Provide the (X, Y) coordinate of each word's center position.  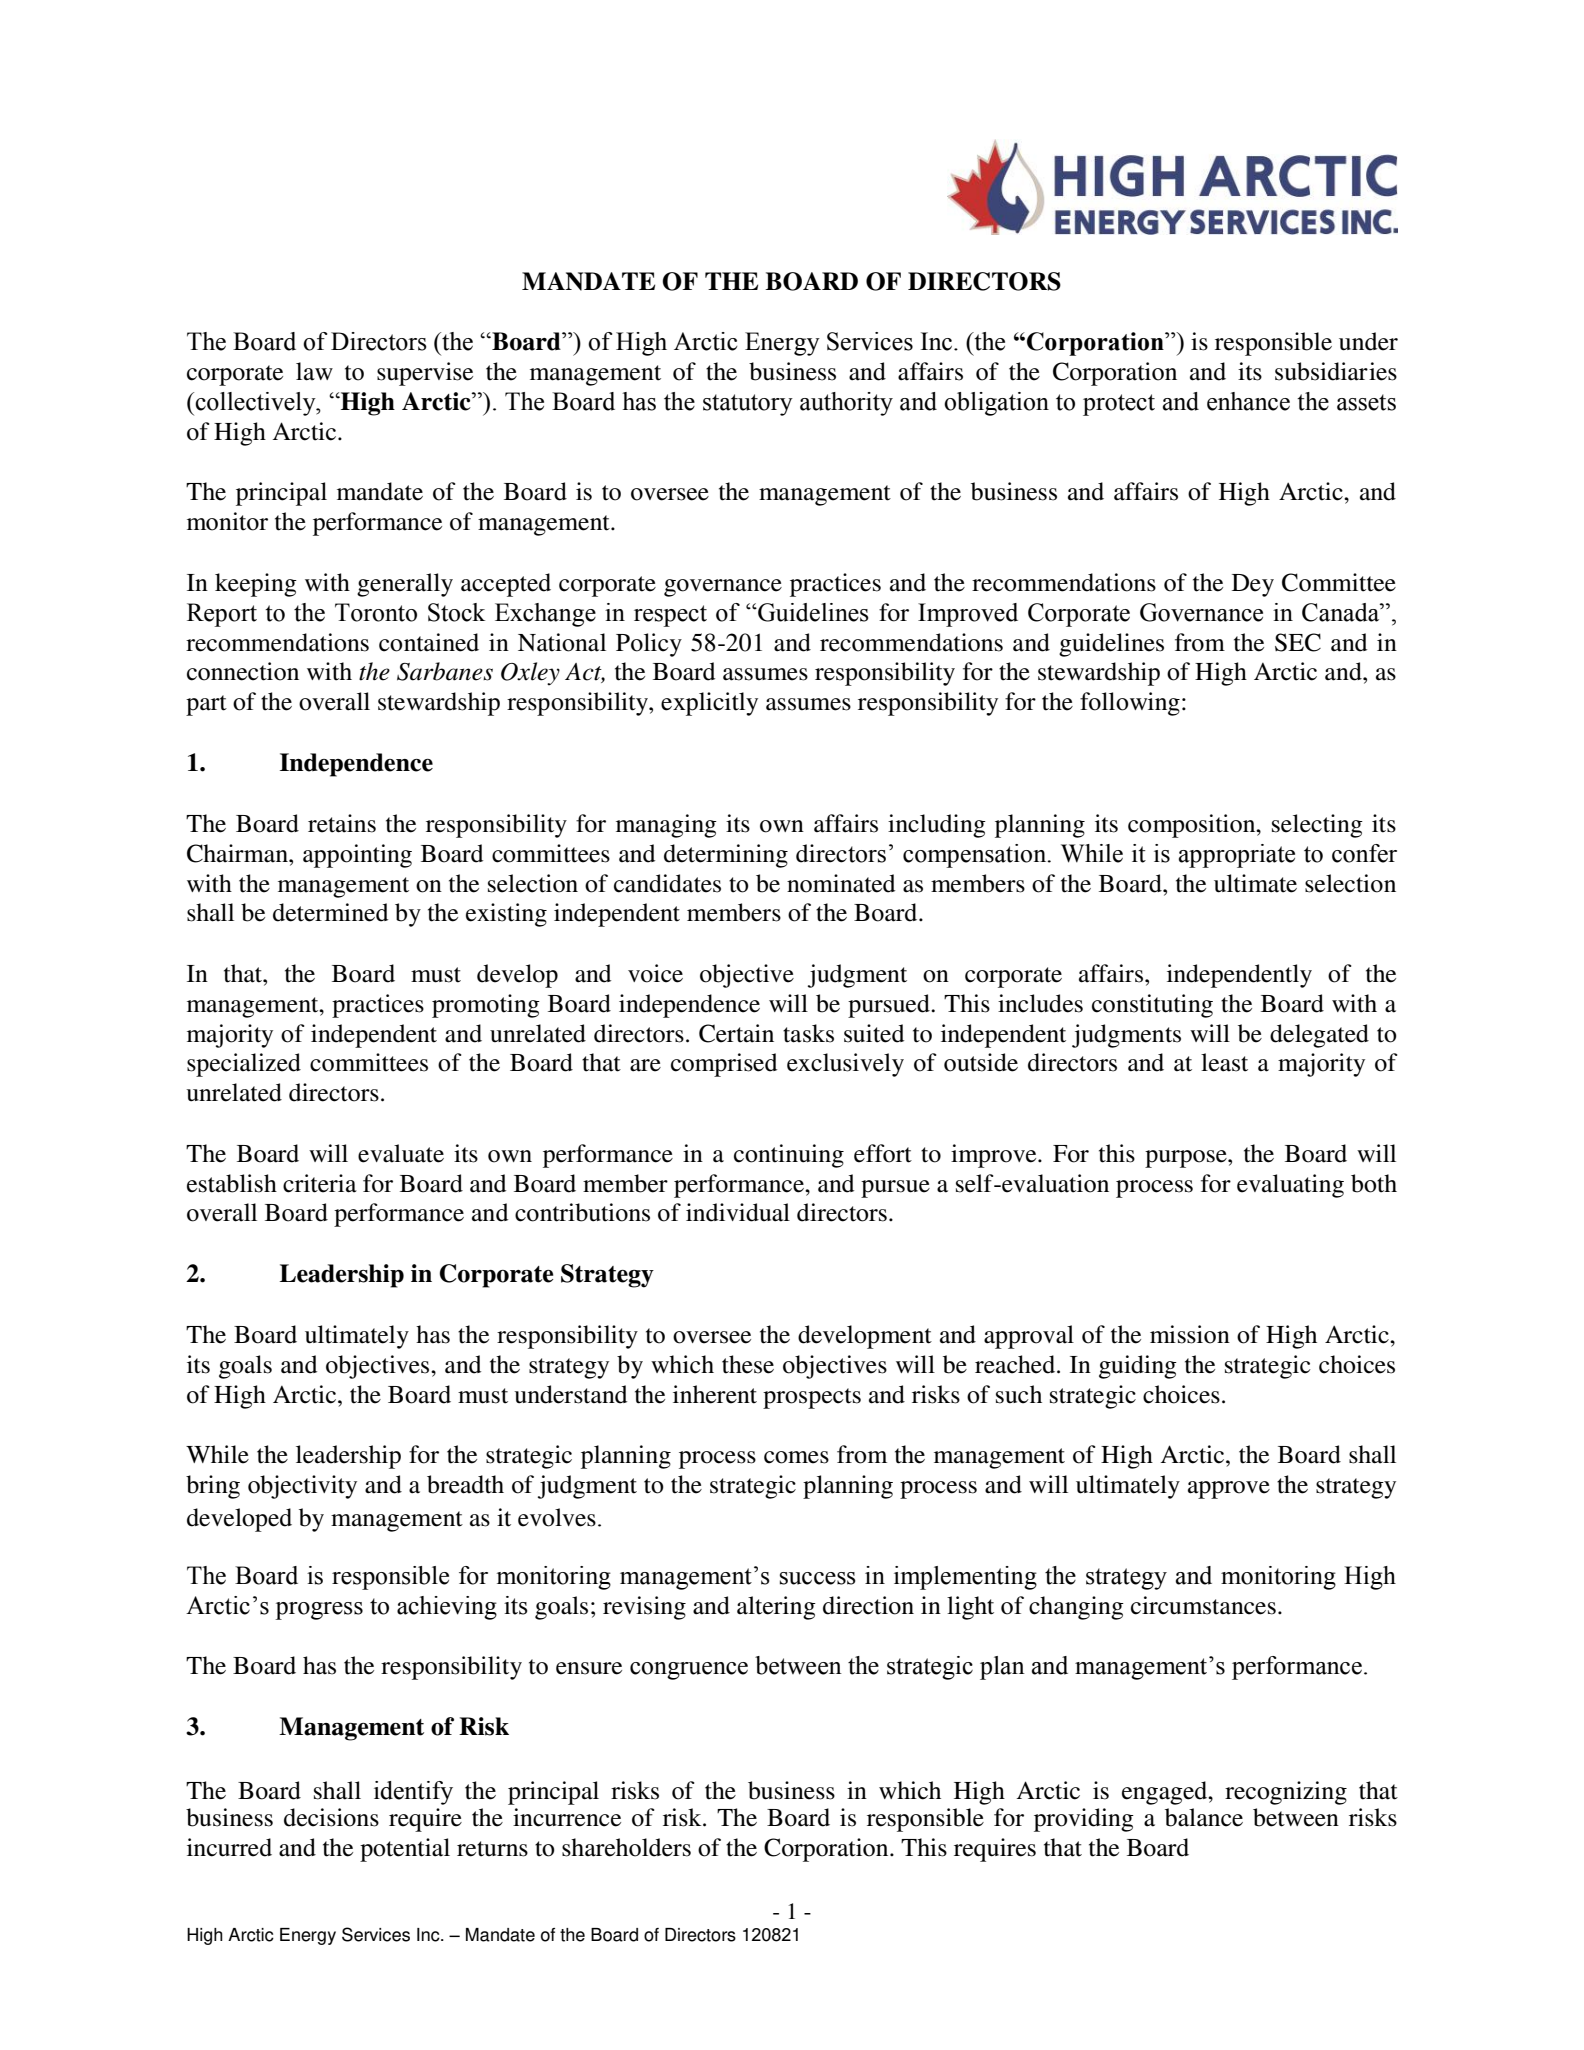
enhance (1248, 401)
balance (1204, 1817)
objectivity (302, 1487)
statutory (748, 405)
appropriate (1237, 856)
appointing (357, 856)
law (314, 371)
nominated (841, 883)
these (748, 1364)
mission (1190, 1334)
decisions (331, 1817)
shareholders (626, 1847)
